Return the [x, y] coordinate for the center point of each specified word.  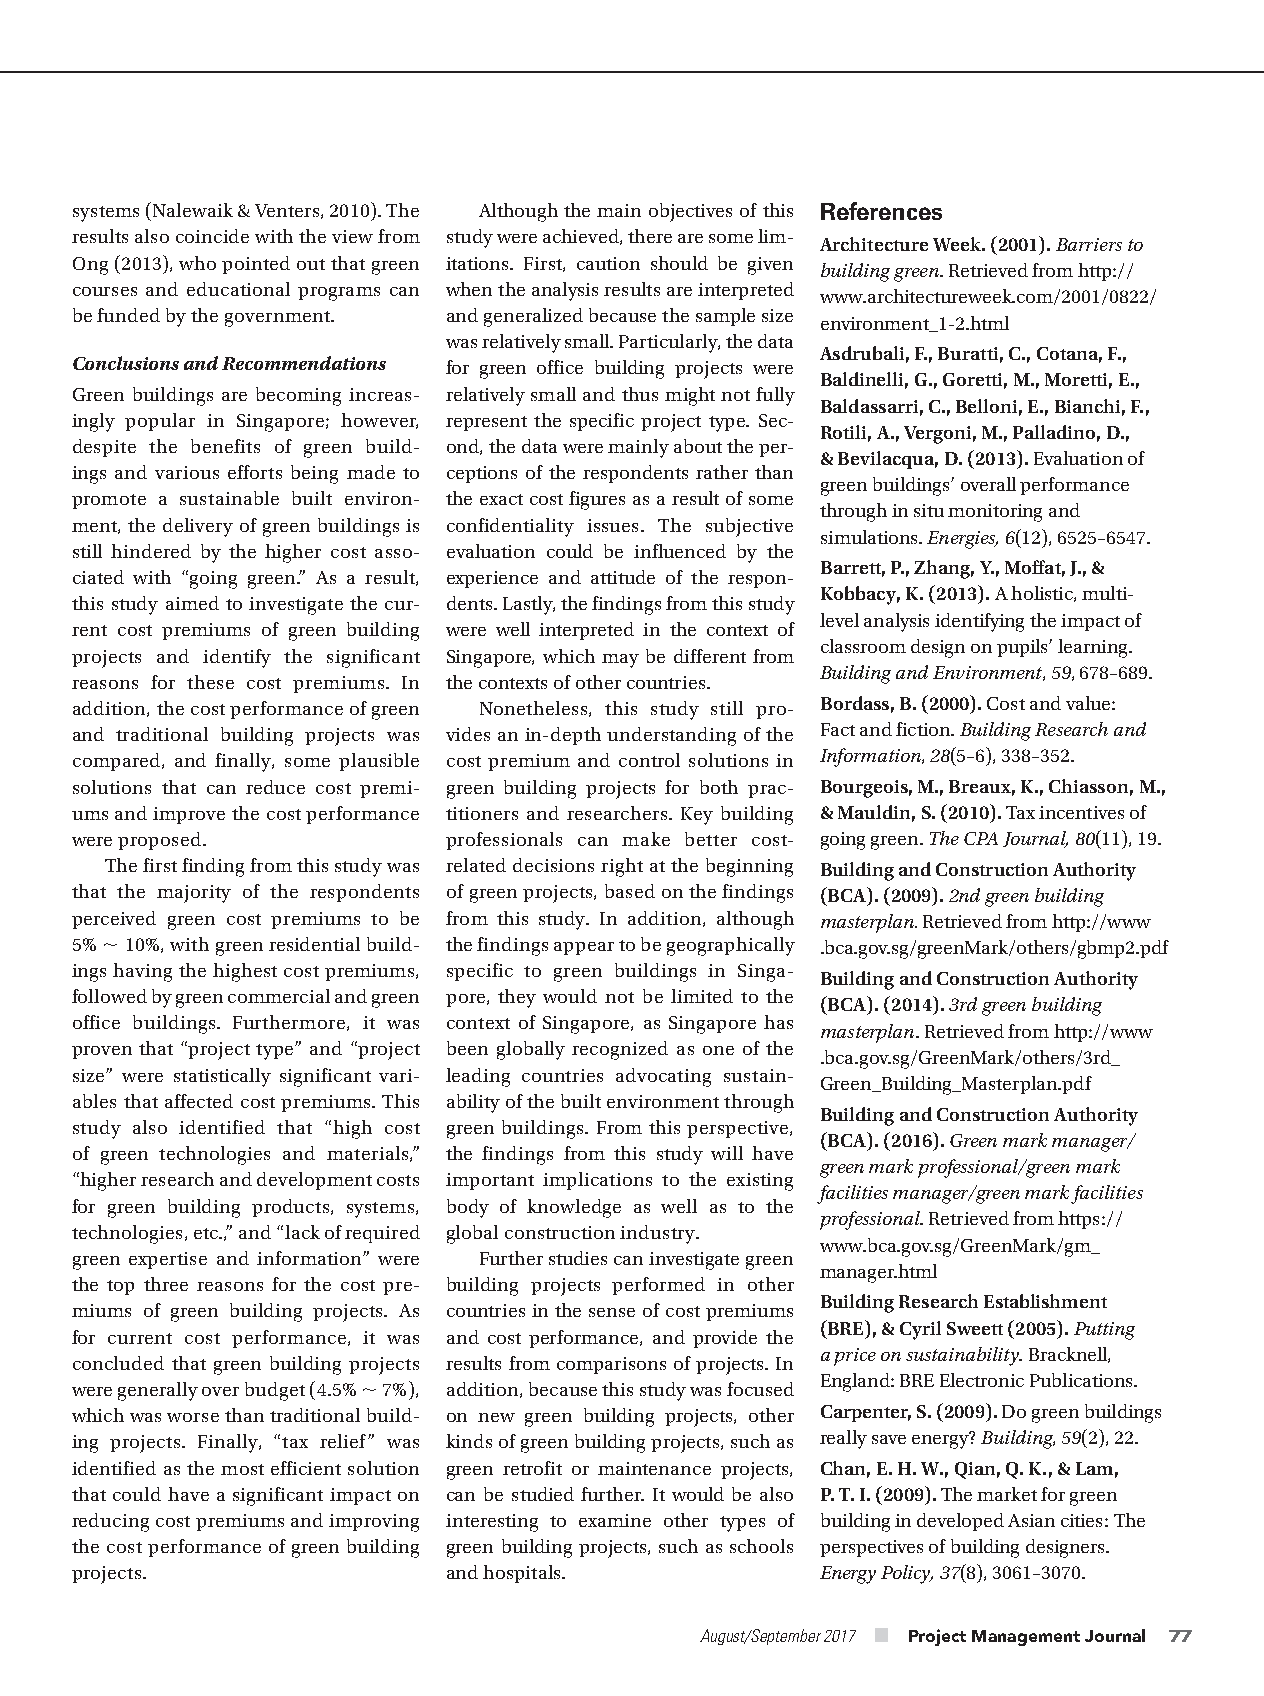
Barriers [1089, 244]
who [197, 263]
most [242, 1469]
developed [960, 1522]
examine [615, 1520]
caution [608, 263]
